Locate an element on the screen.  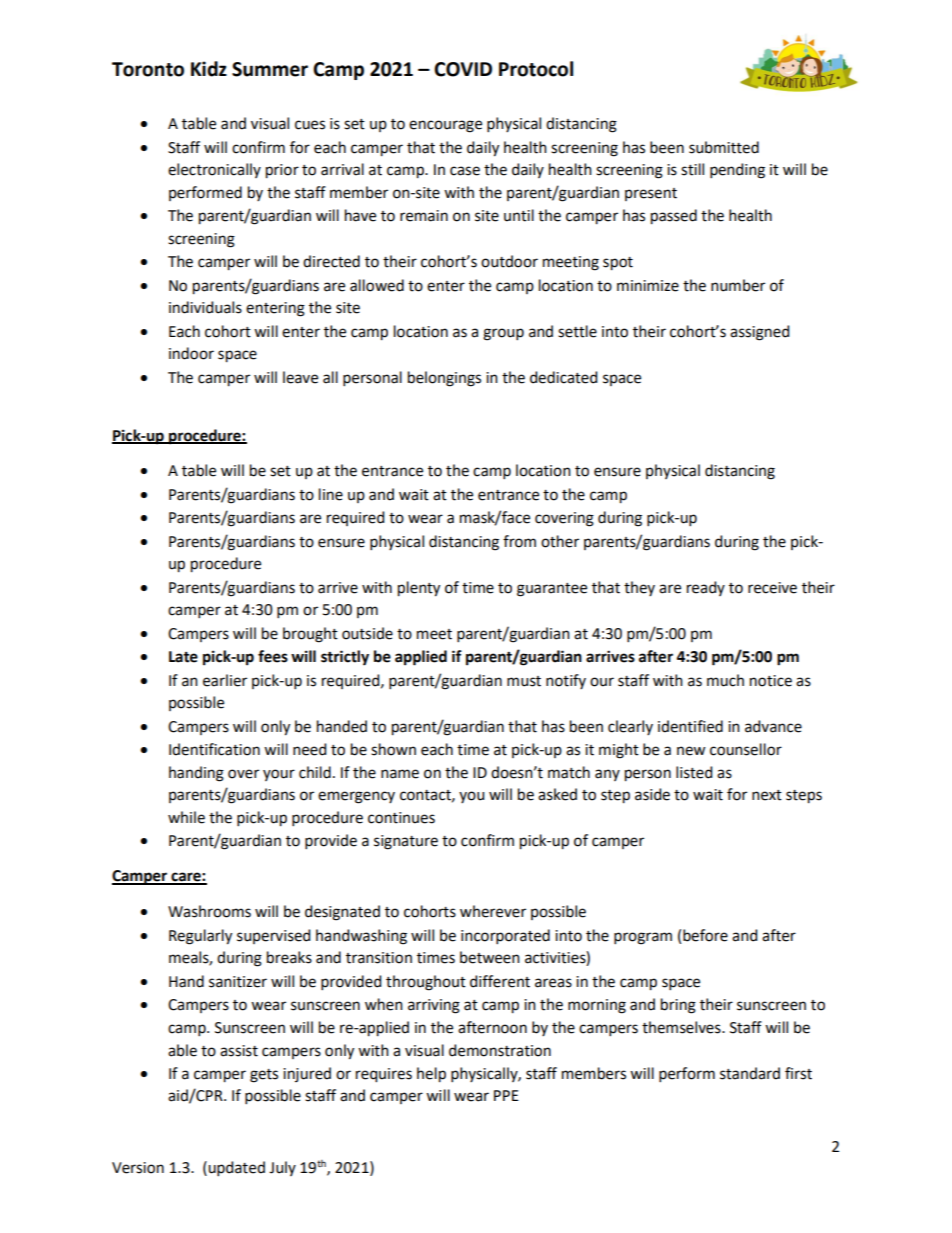
encourage is located at coordinates (445, 126).
